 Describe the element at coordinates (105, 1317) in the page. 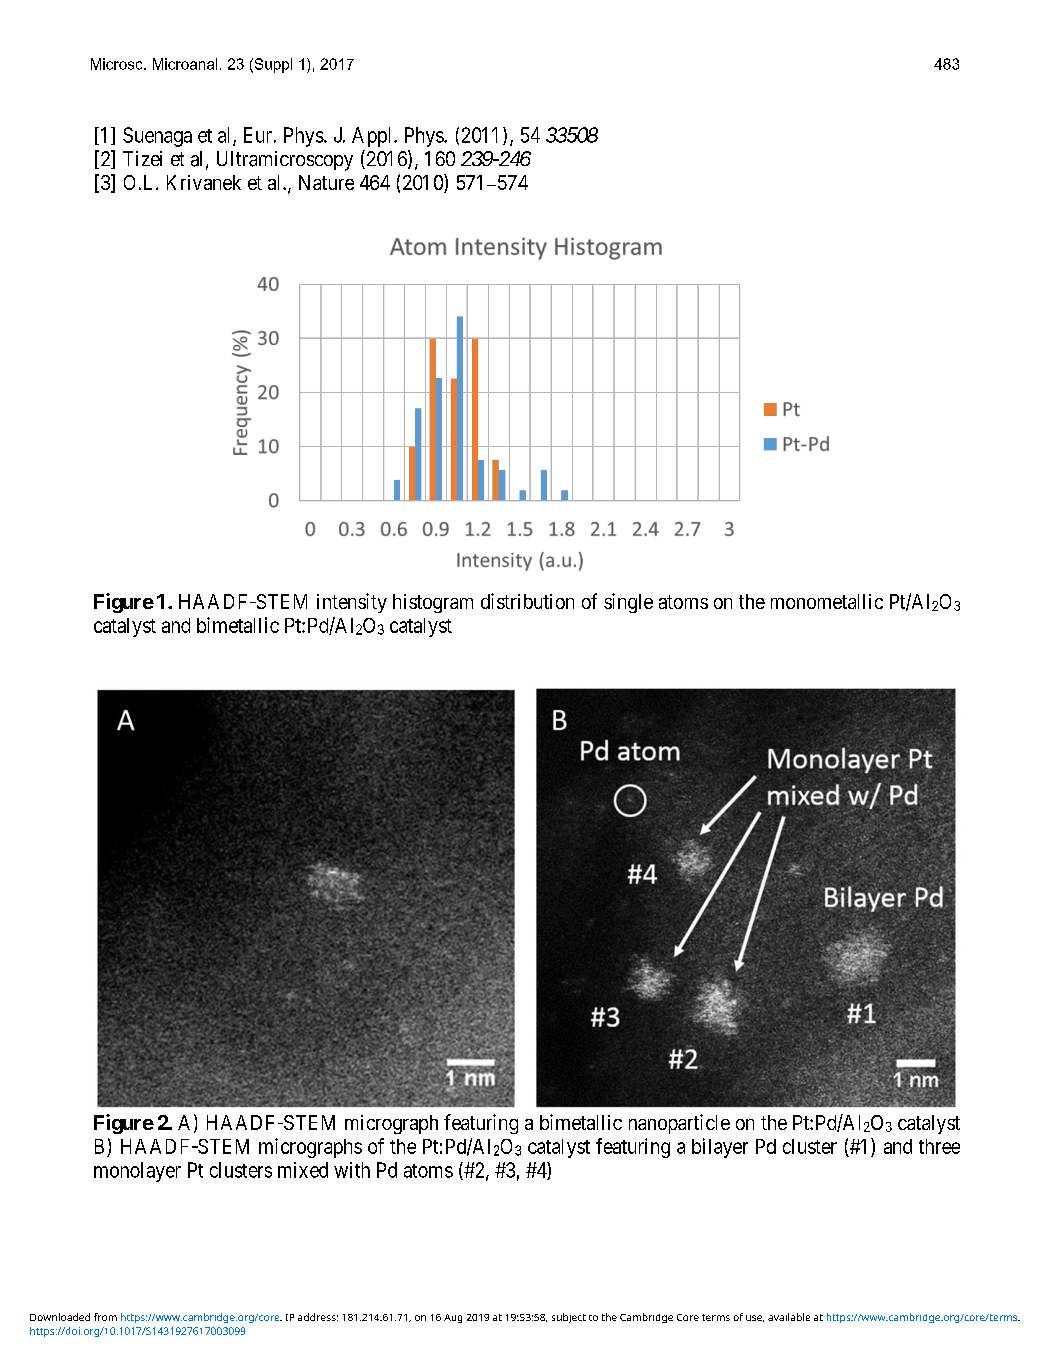

I see `from` at that location.
